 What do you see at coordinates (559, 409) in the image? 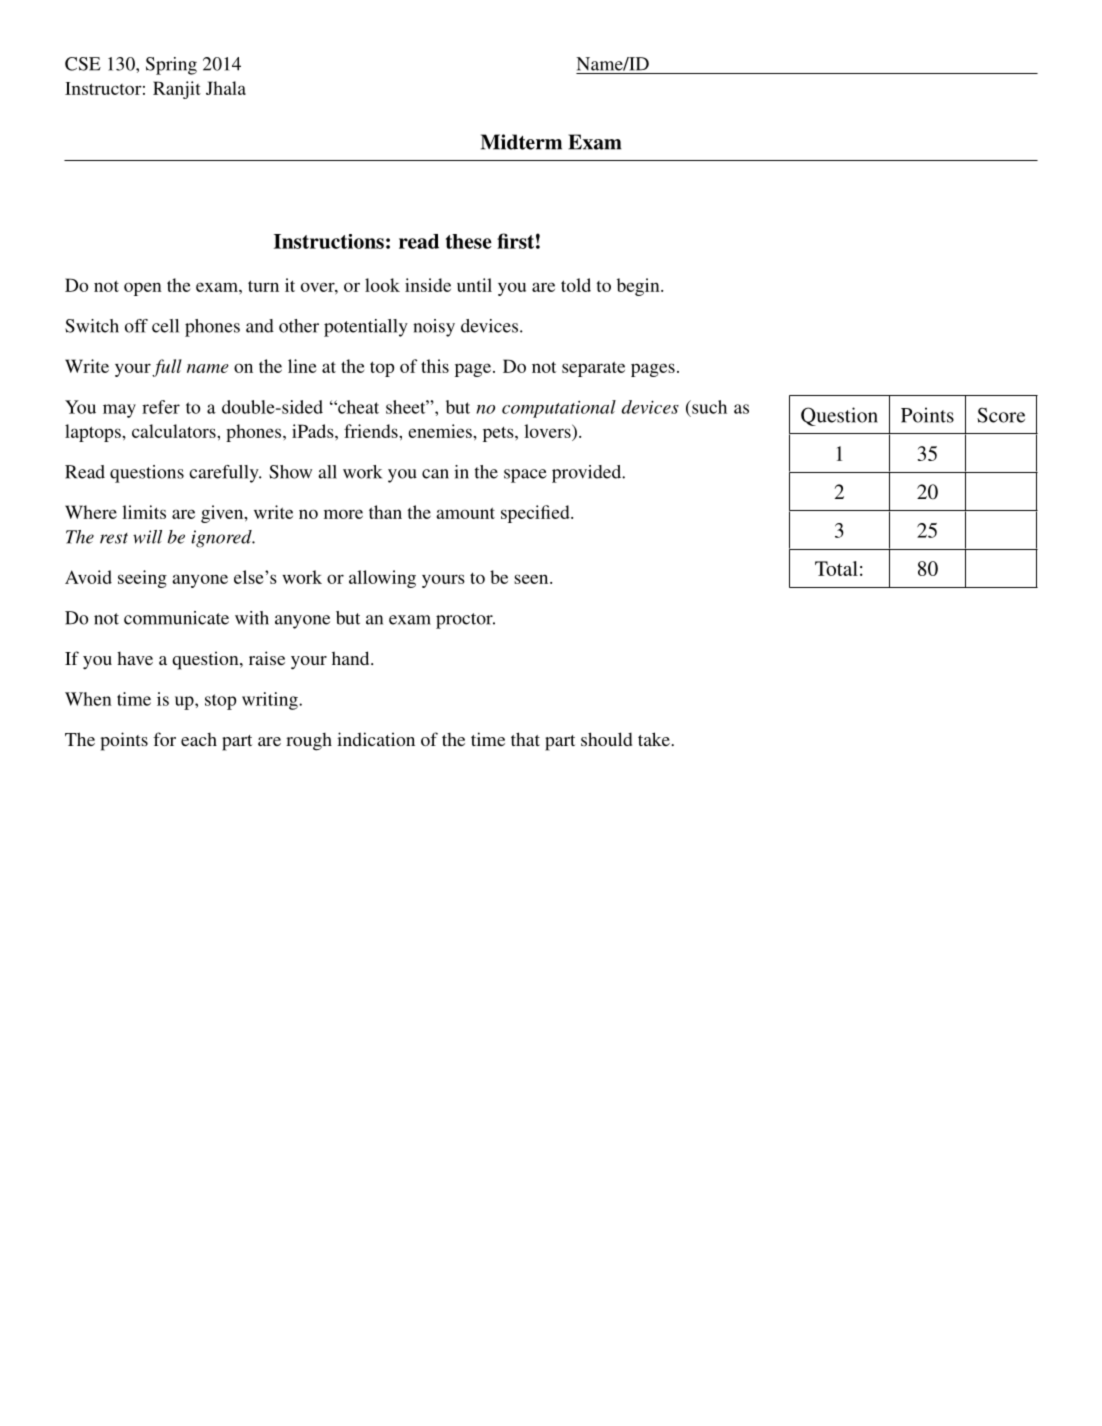
I see `computational` at bounding box center [559, 409].
